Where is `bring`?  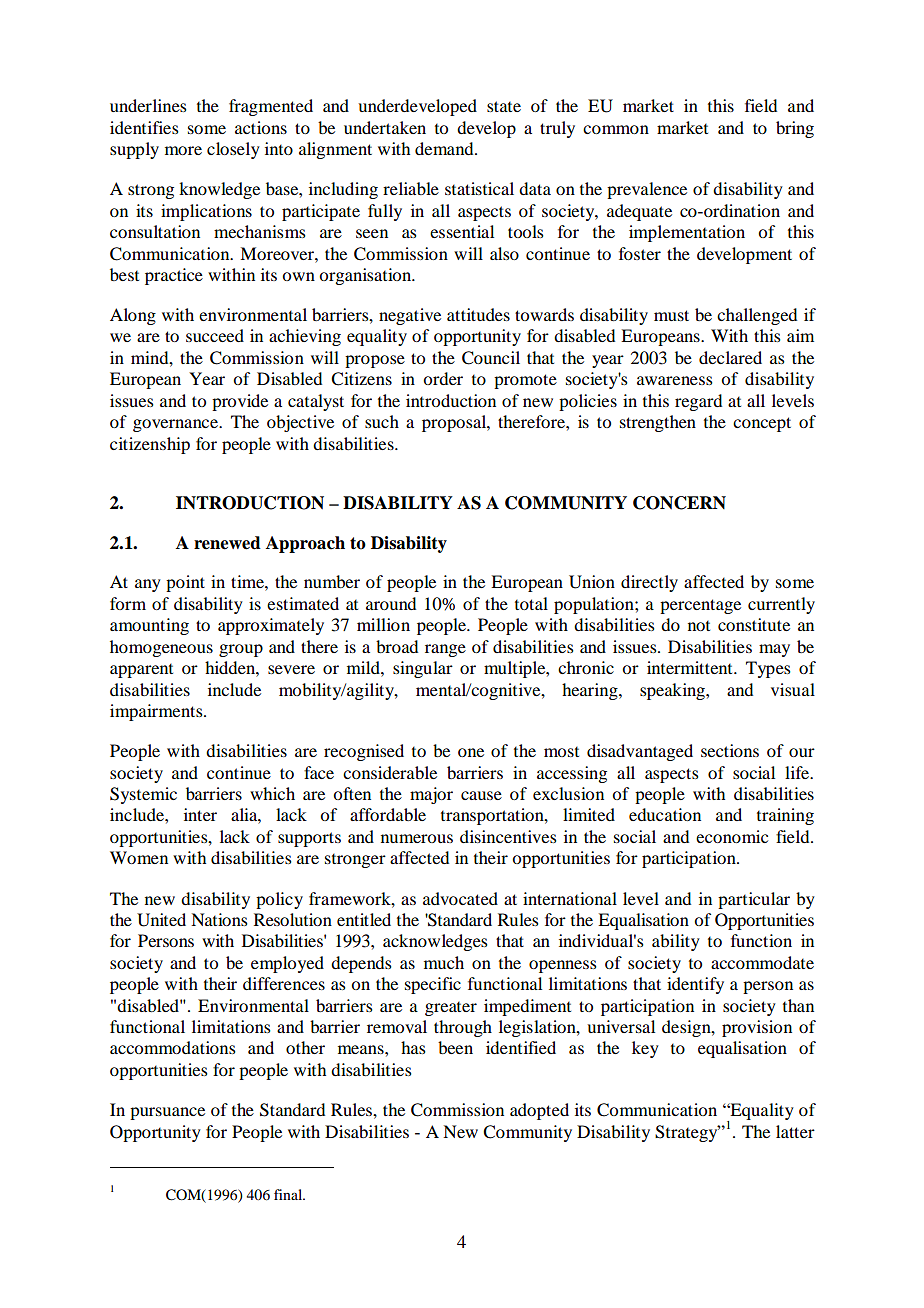 bring is located at coordinates (795, 129).
